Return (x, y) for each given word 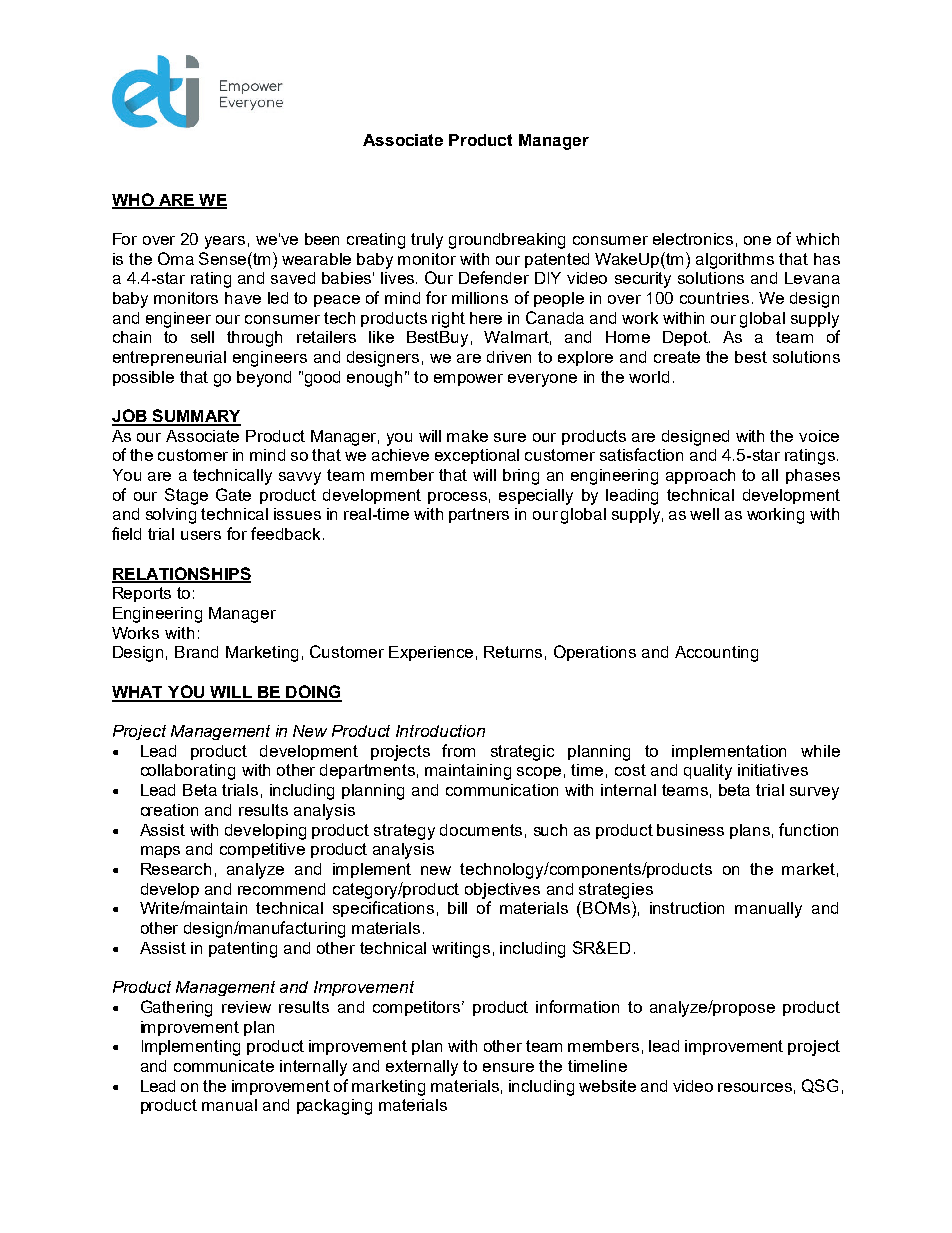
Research (176, 869)
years (225, 242)
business (690, 830)
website (607, 1086)
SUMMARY (195, 417)
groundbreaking (507, 241)
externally (422, 1068)
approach (700, 476)
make (467, 436)
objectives (502, 891)
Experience (431, 653)
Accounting (716, 654)
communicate (224, 1066)
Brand (196, 652)
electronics (693, 239)
